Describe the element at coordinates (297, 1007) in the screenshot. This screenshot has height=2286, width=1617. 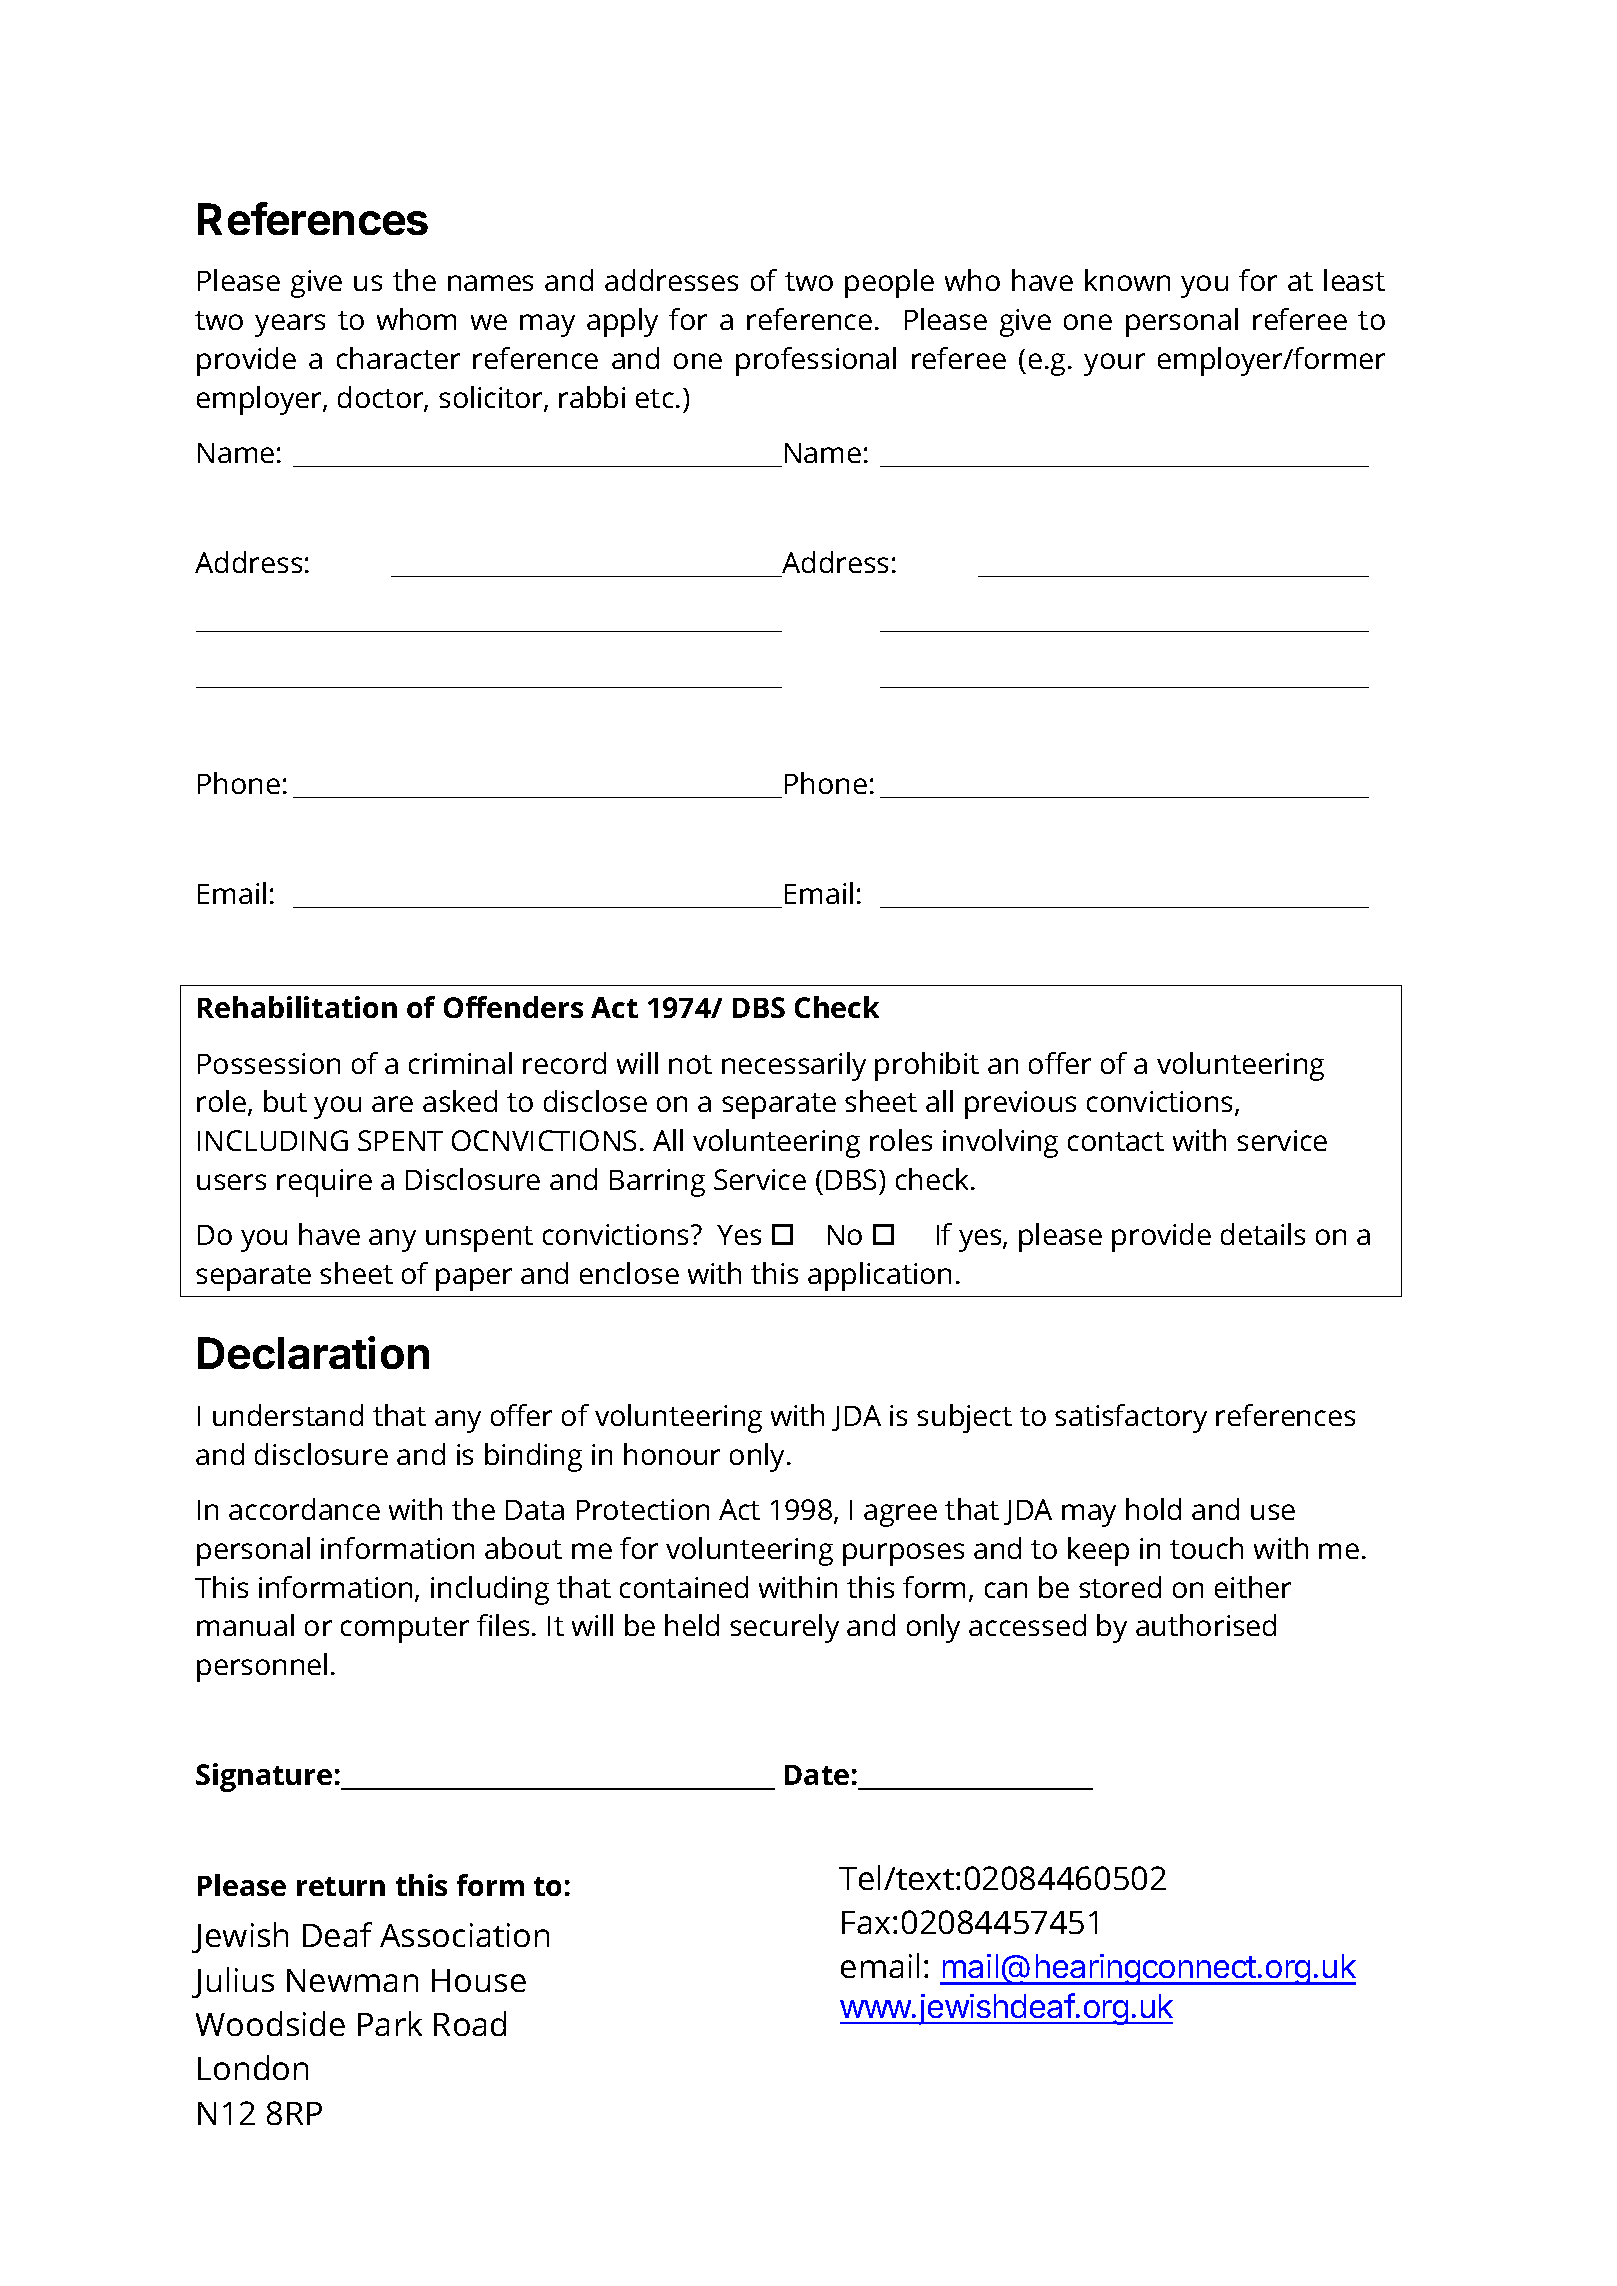
I see `Rehabilitation` at that location.
